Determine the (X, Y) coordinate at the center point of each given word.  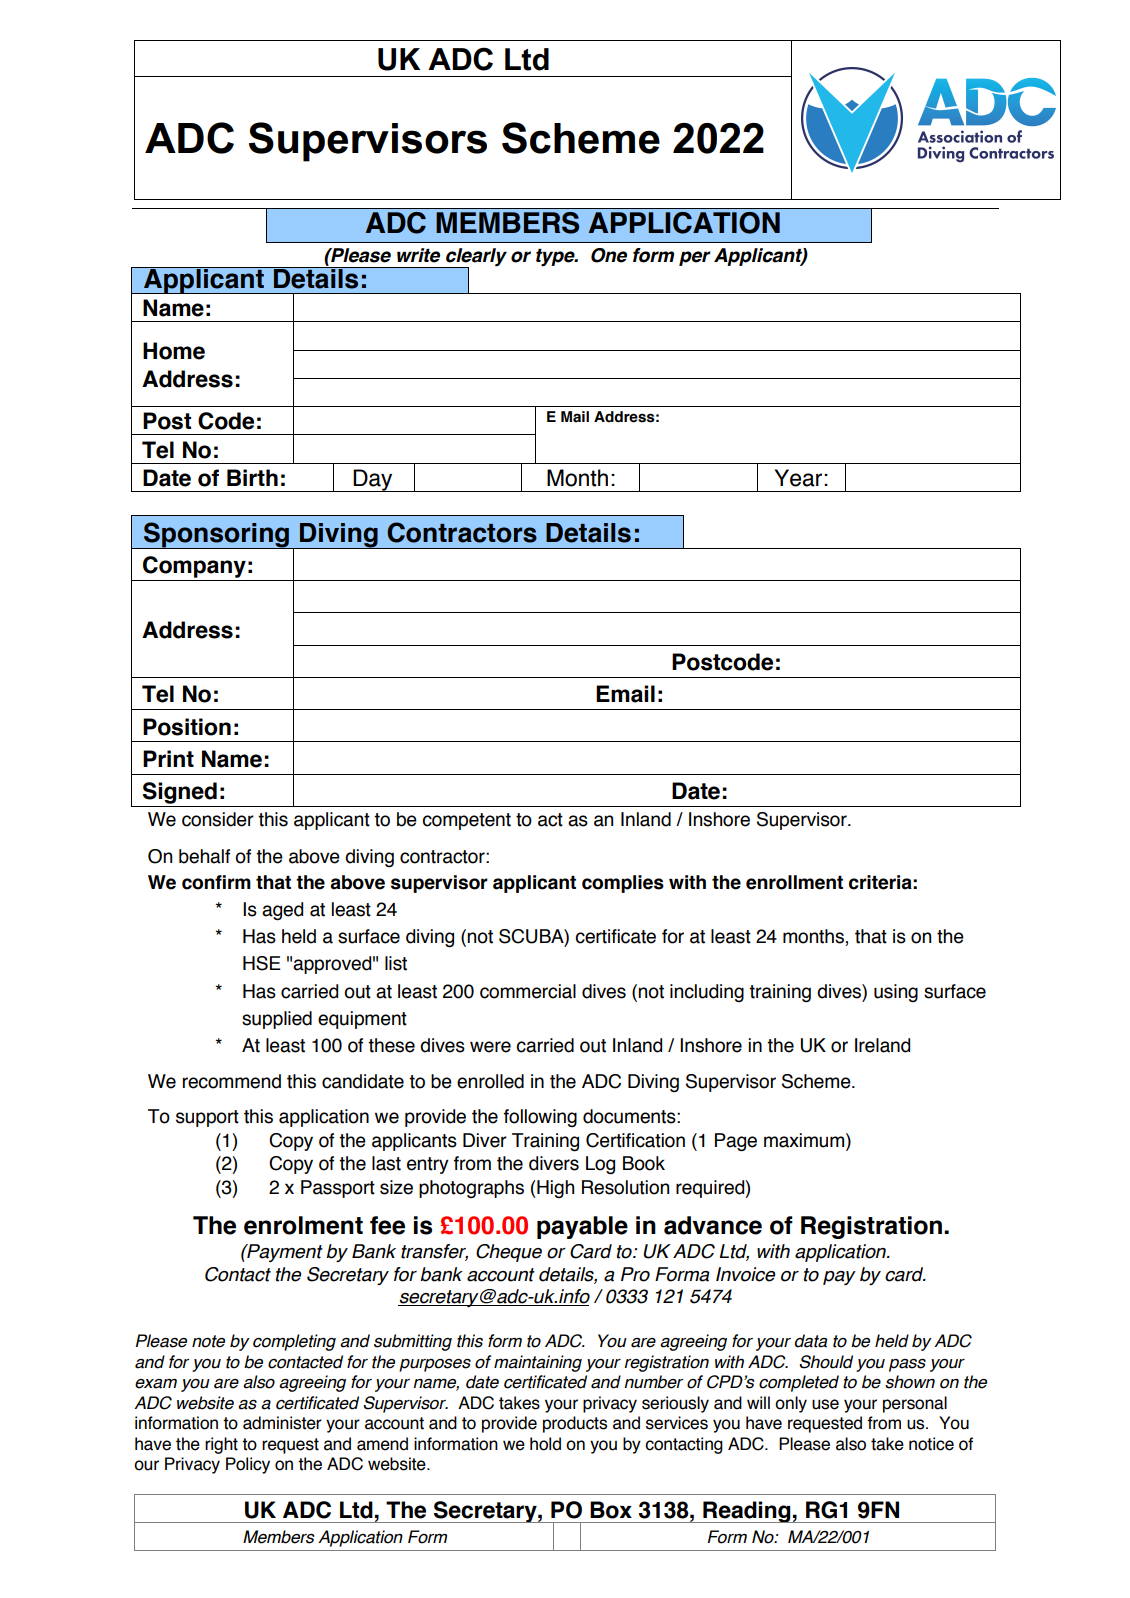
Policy (248, 1465)
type (556, 258)
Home (174, 351)
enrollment (794, 882)
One (609, 255)
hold (545, 1444)
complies (623, 884)
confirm (216, 882)
